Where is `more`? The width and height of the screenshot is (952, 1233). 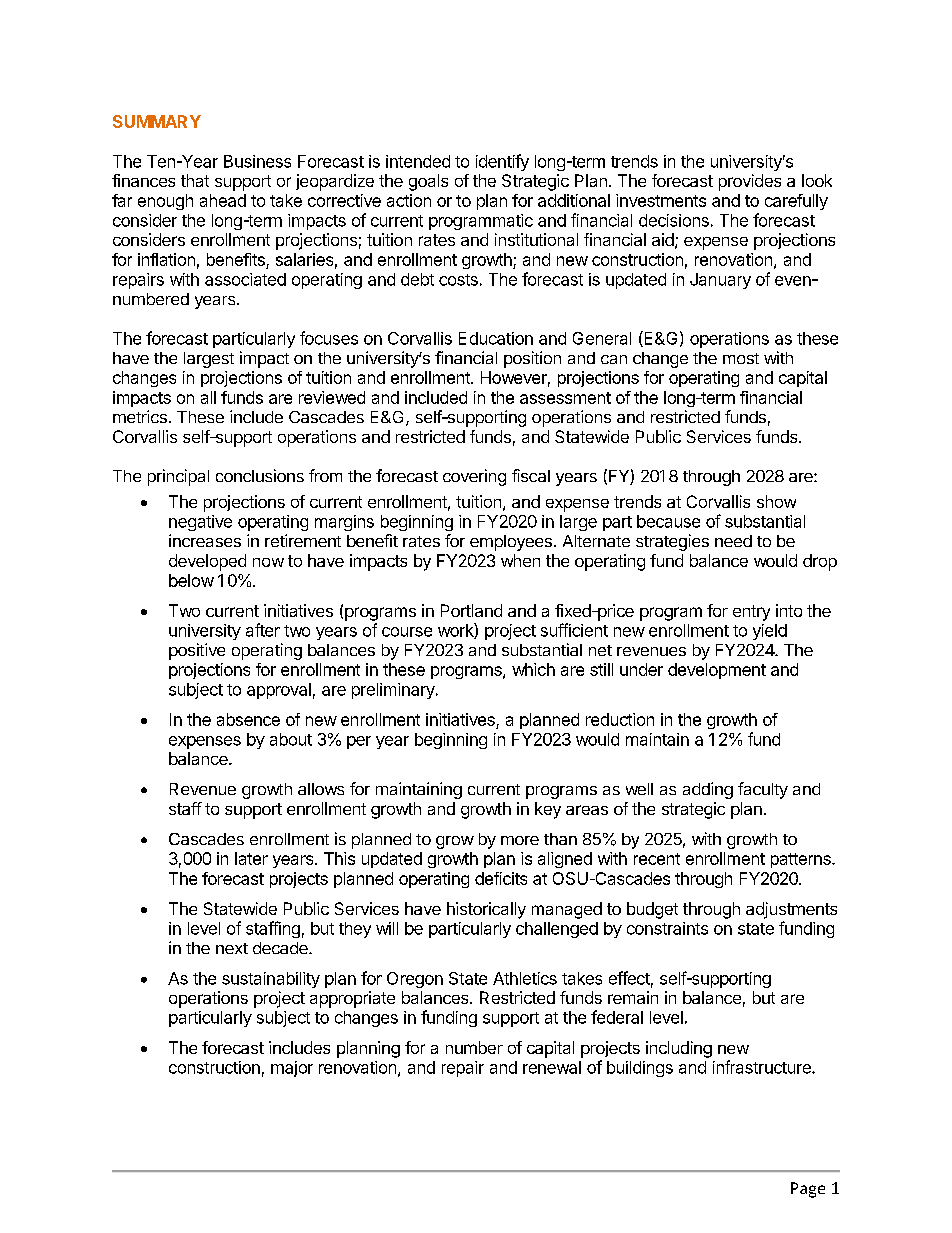 more is located at coordinates (520, 840).
